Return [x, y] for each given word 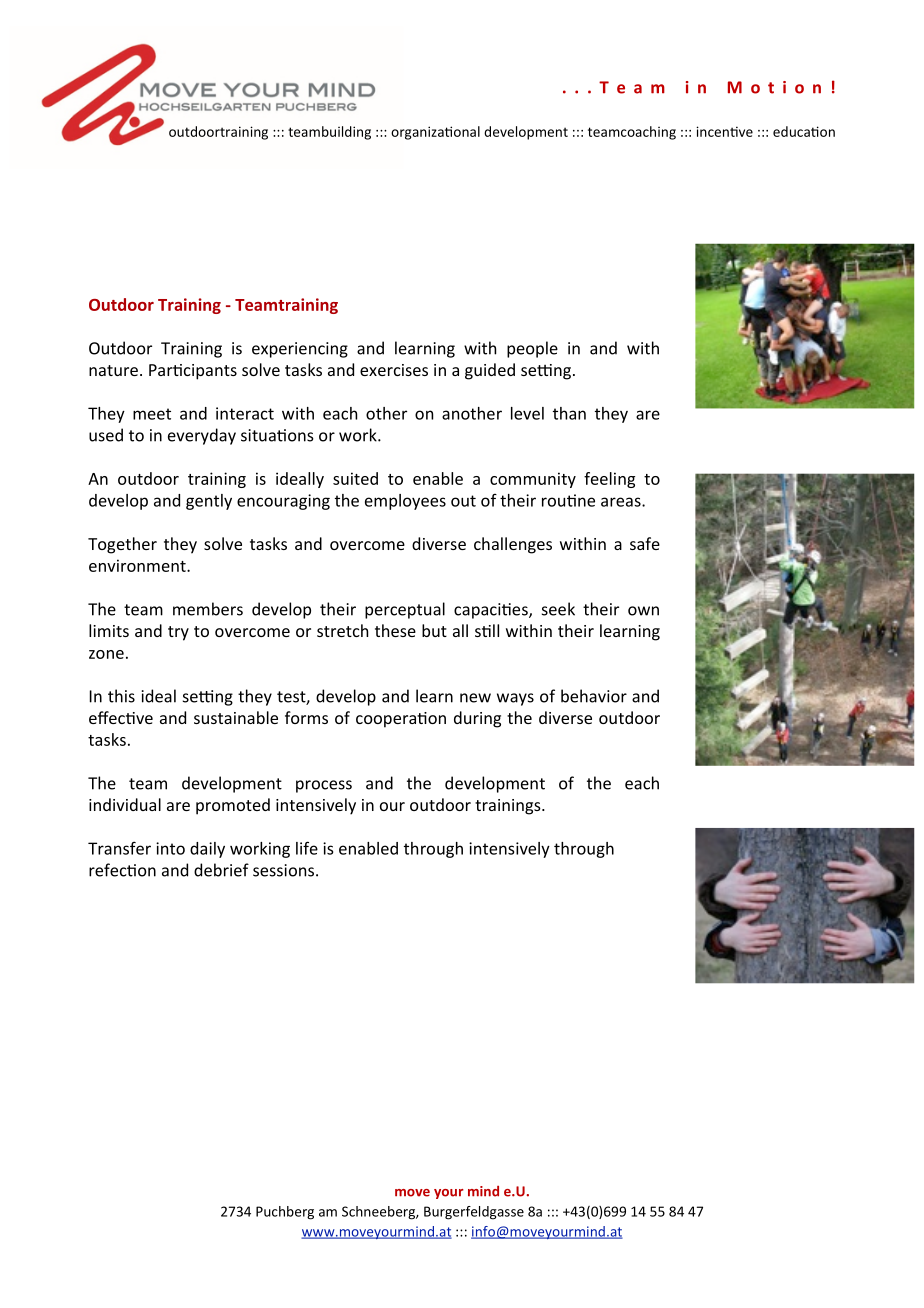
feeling [609, 480]
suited [355, 478]
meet [152, 414]
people [532, 349]
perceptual [405, 610]
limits [109, 630]
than [569, 413]
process [324, 786]
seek [558, 609]
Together [122, 545]
